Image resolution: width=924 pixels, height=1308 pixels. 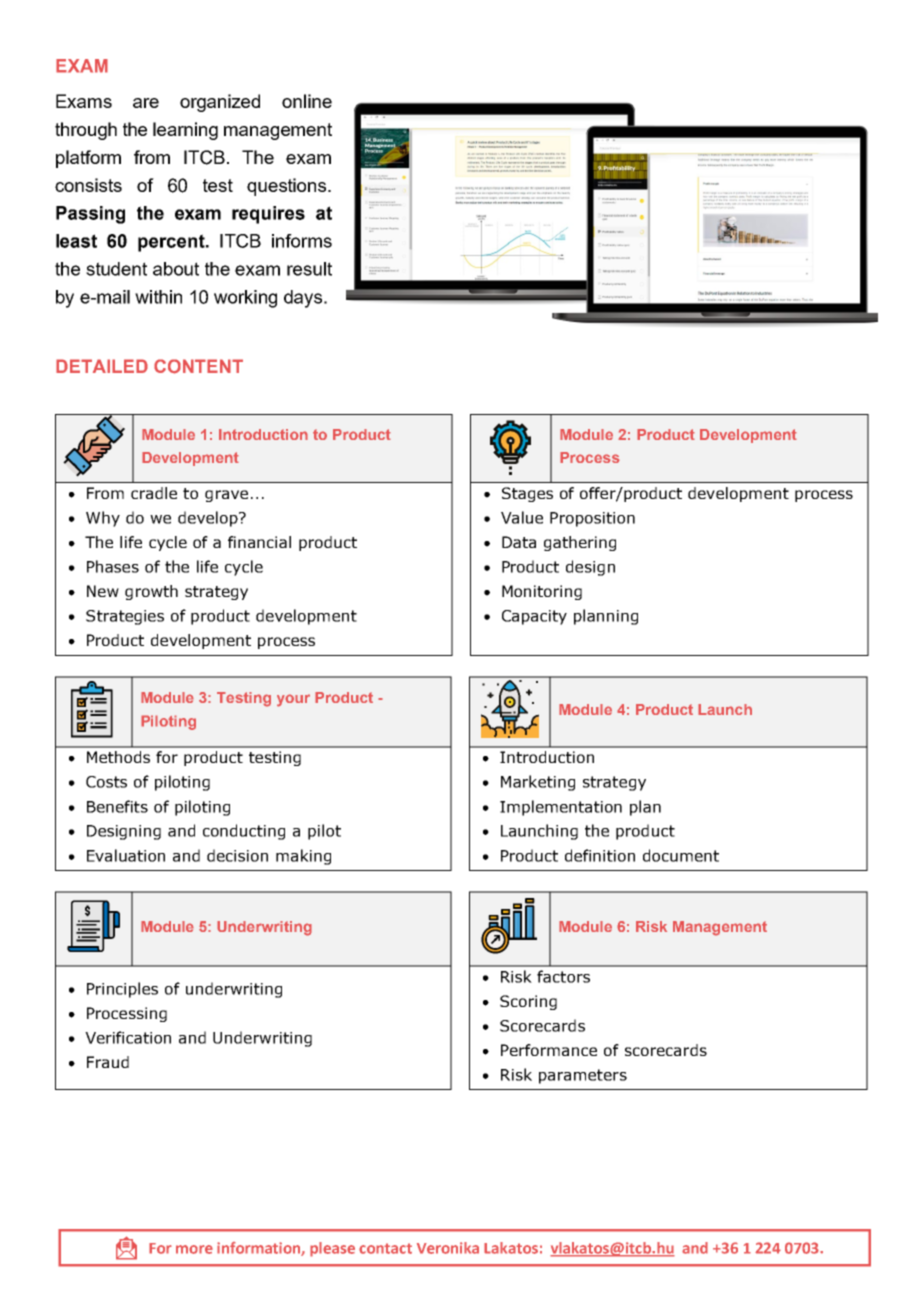 I want to click on are, so click(x=146, y=103).
